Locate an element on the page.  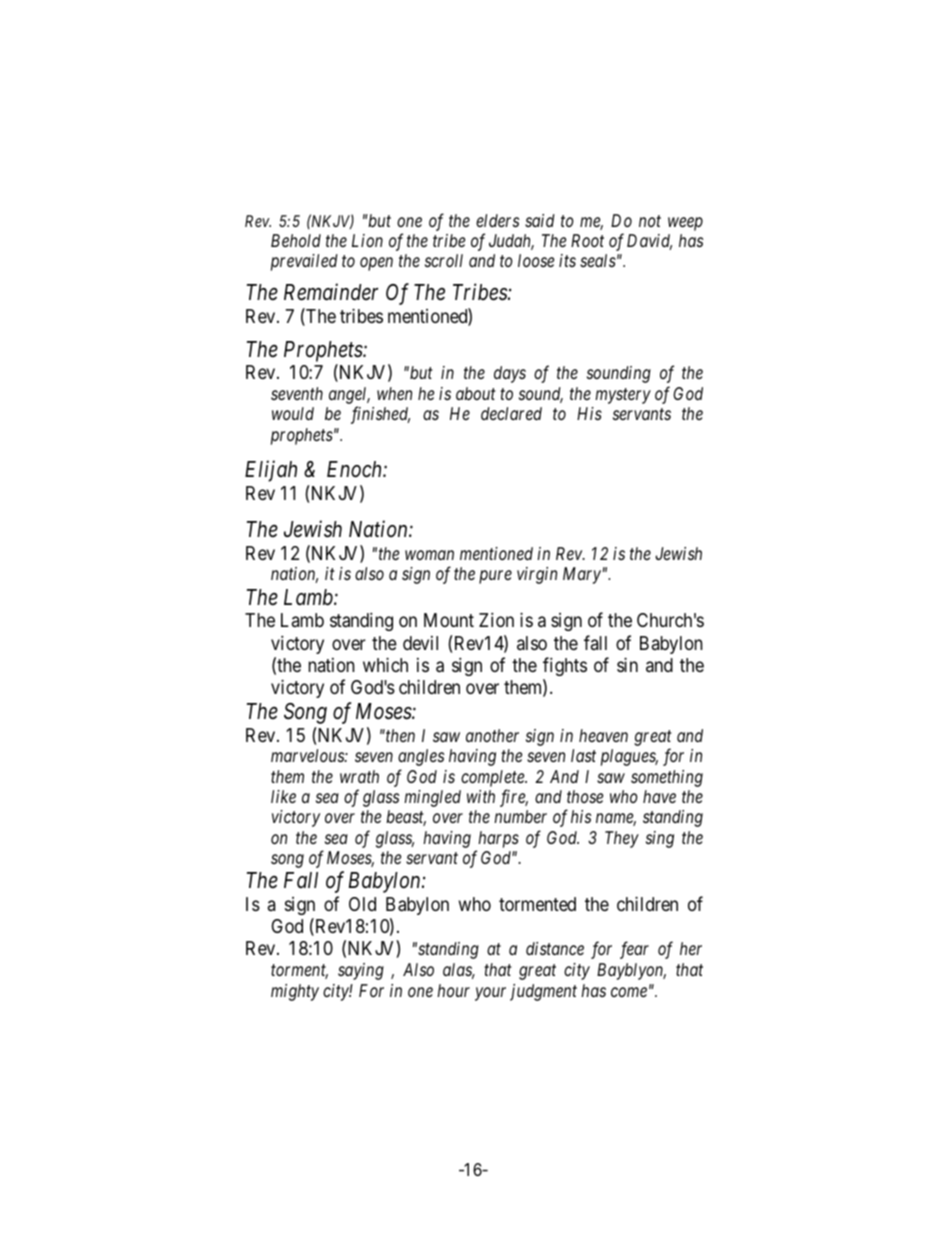
which is located at coordinates (385, 664).
